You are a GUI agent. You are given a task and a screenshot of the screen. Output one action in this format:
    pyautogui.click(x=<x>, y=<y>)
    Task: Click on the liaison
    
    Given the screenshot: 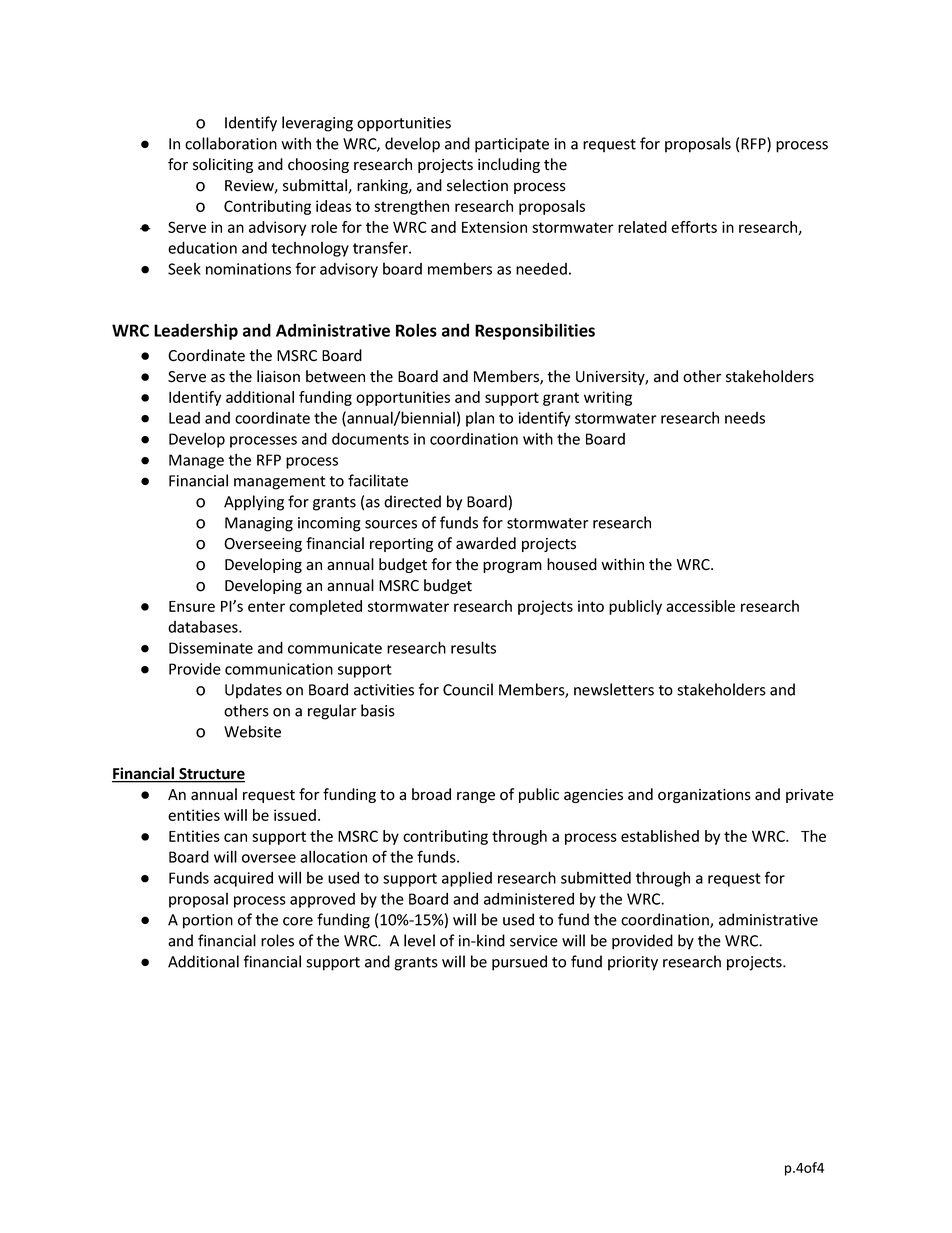 What is the action you would take?
    pyautogui.click(x=278, y=376)
